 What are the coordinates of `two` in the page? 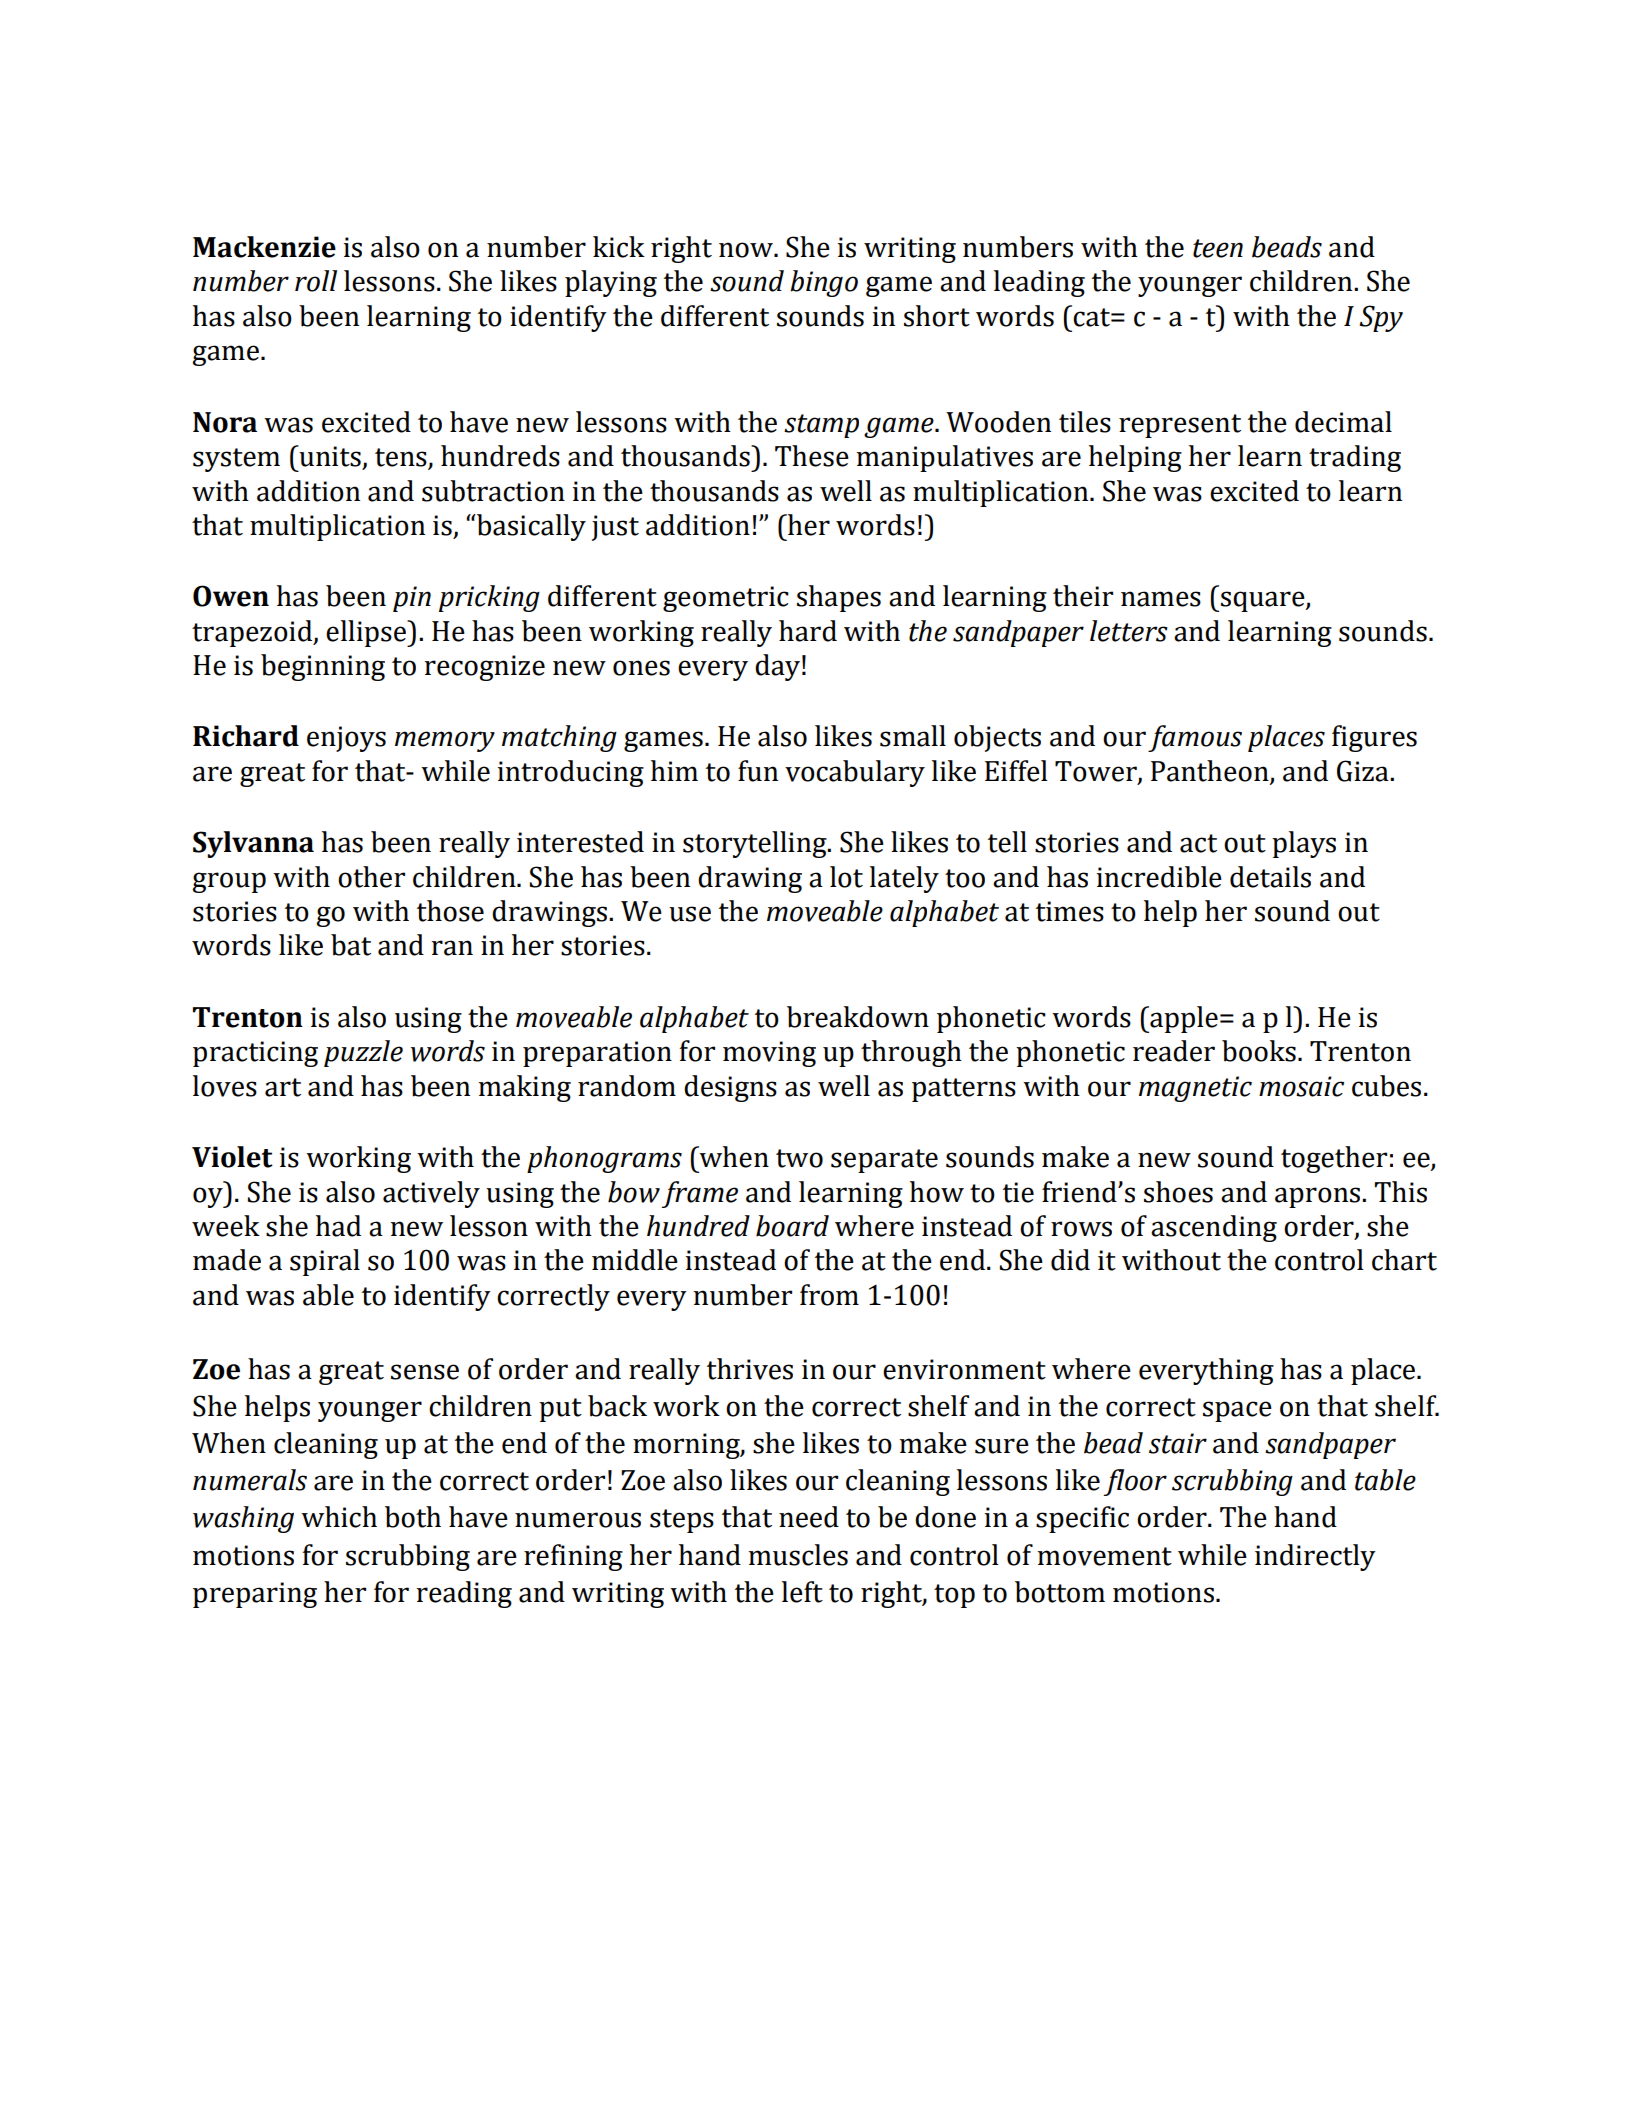 It's located at (799, 1158).
